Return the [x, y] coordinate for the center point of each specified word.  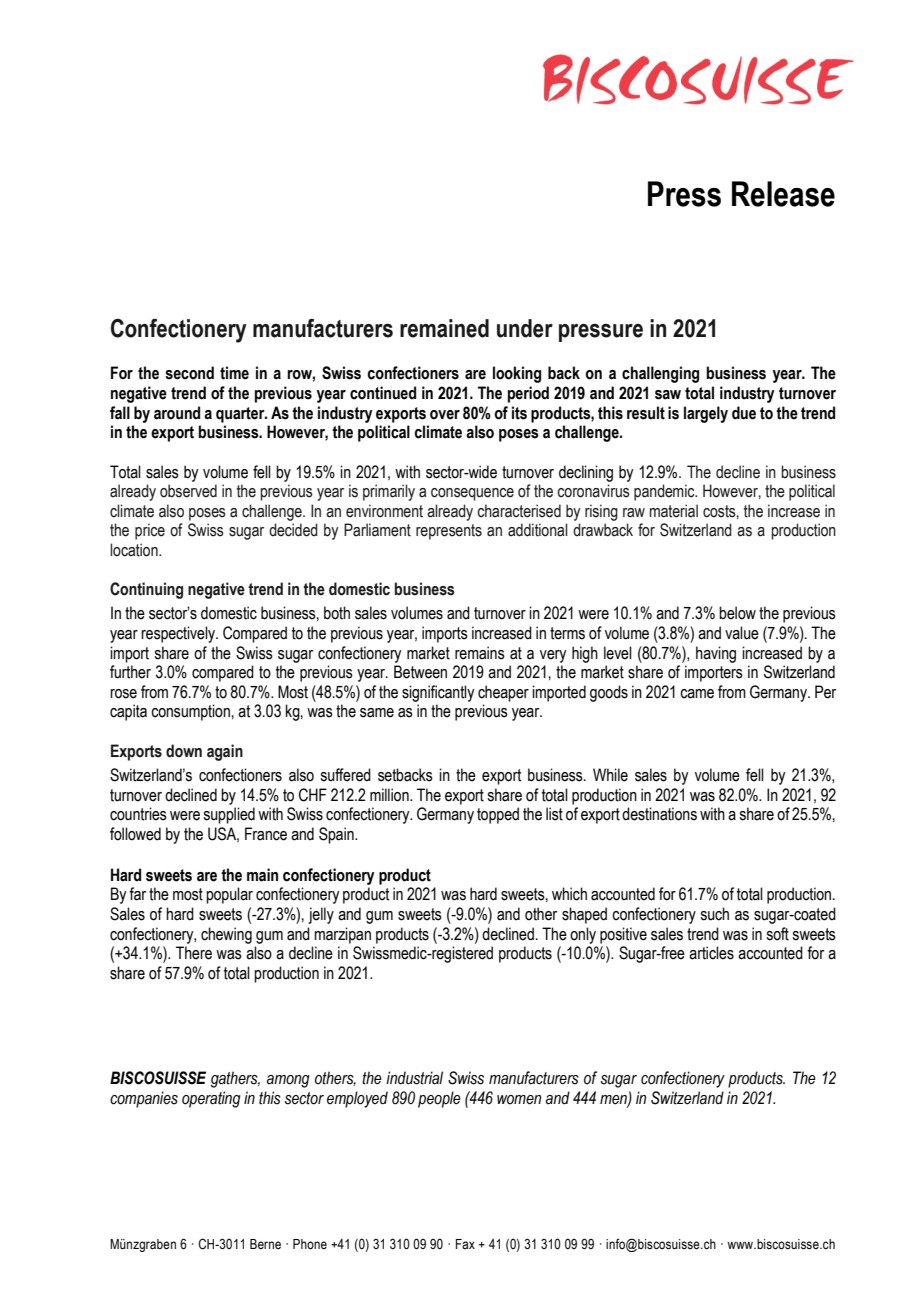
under [525, 328]
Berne [265, 1244]
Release [783, 194]
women [519, 1100]
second [189, 373]
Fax [465, 1244]
